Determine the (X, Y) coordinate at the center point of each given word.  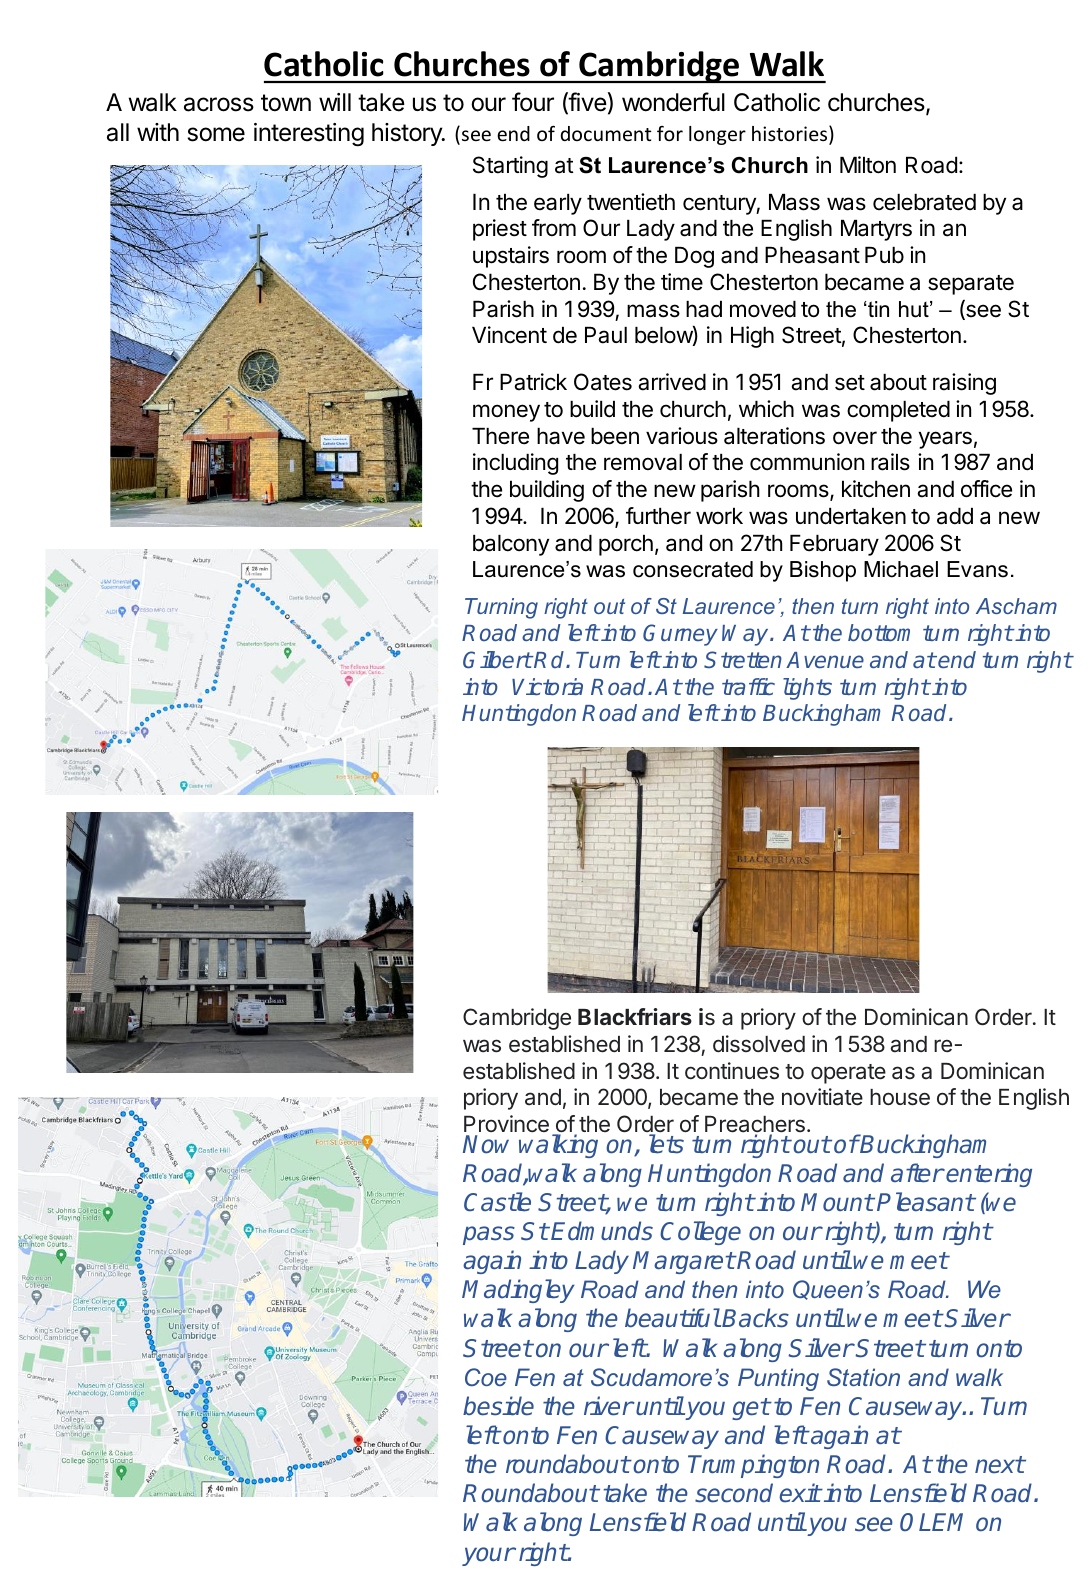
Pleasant (926, 1202)
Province (506, 1124)
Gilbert (497, 659)
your (488, 1556)
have (561, 436)
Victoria (547, 686)
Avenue (825, 660)
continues (732, 1071)
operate (848, 1074)
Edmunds (602, 1231)
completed (898, 411)
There (500, 436)
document (606, 133)
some (216, 134)
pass (489, 1235)
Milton (868, 165)
